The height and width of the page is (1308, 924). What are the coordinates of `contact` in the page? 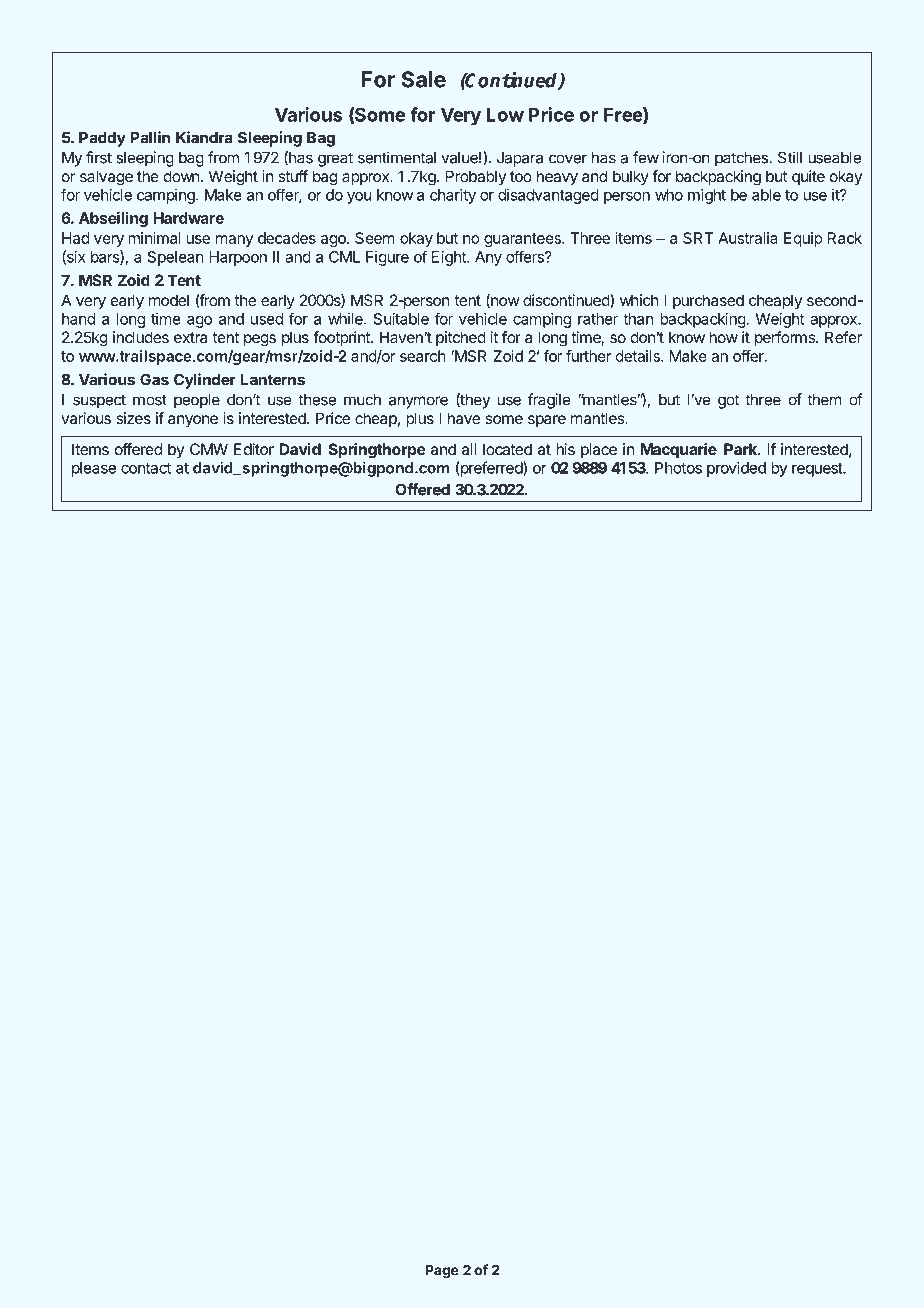 It's located at (146, 468).
